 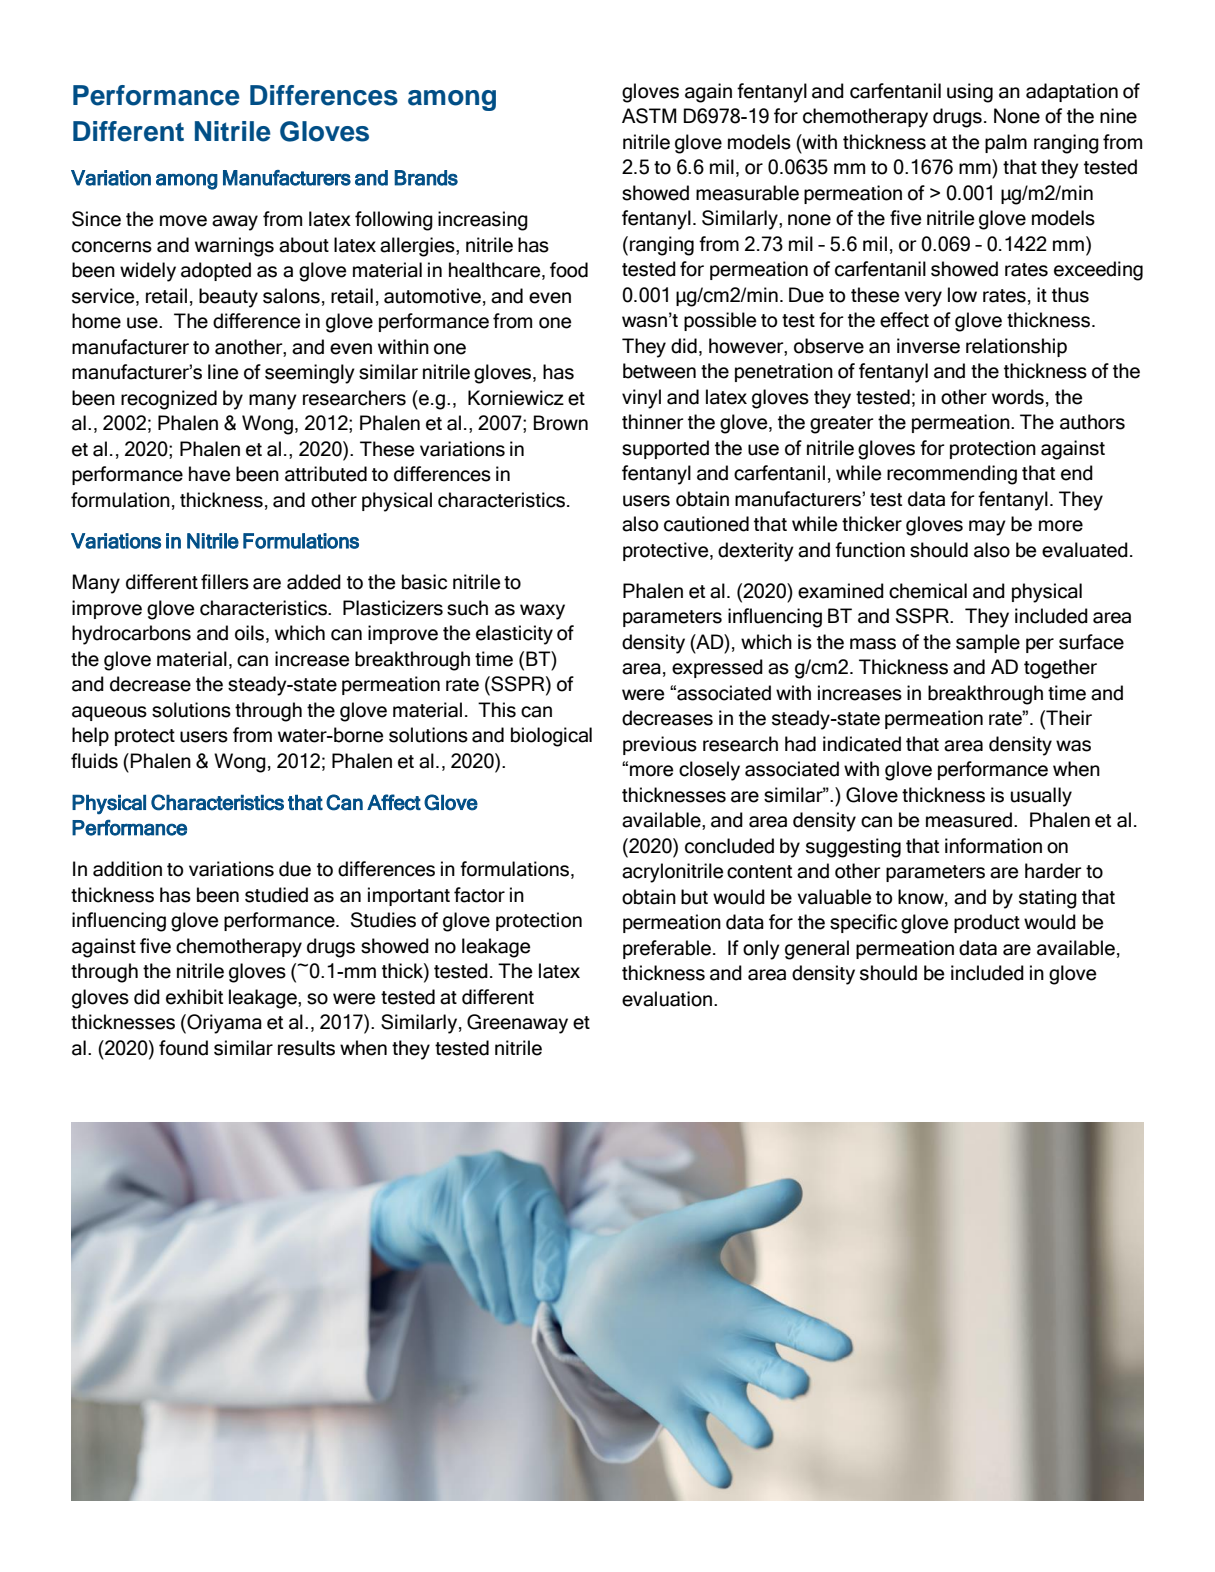 I want to click on fillers, so click(x=225, y=582).
